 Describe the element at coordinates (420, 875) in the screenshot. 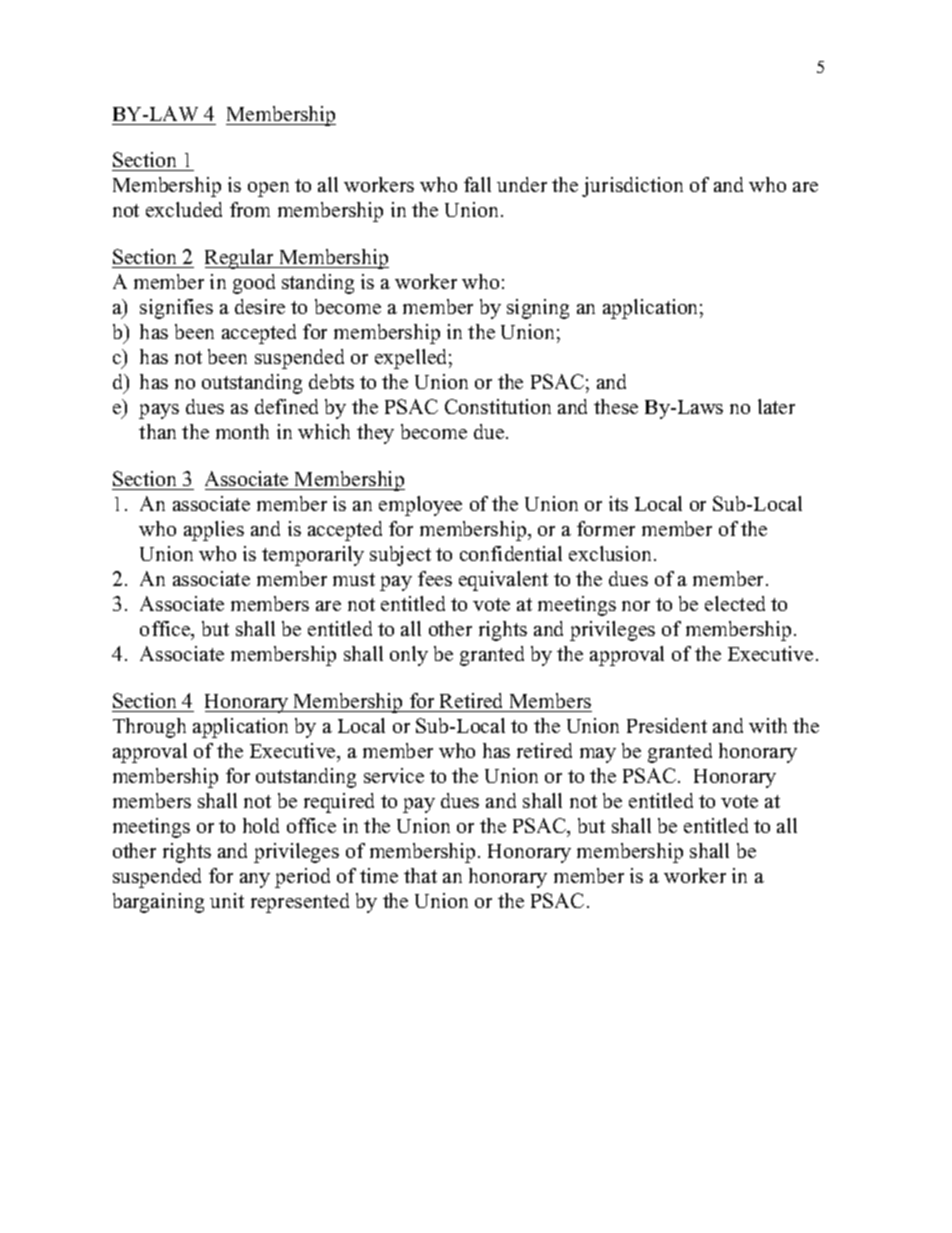

I see `that` at that location.
